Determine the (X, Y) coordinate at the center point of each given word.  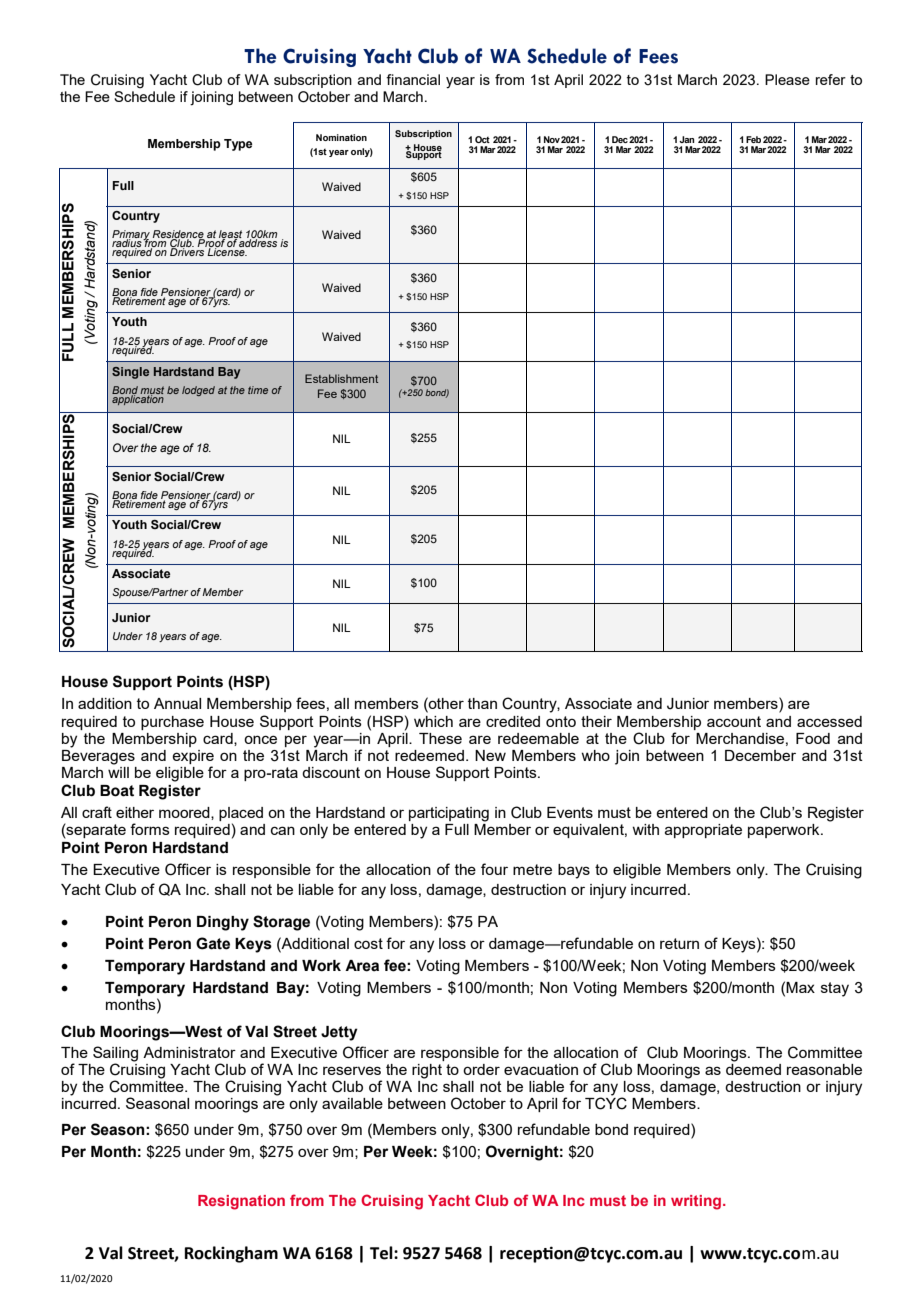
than (482, 703)
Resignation (241, 1202)
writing (696, 1202)
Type (238, 145)
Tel (382, 1253)
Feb (753, 139)
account (734, 721)
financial (413, 79)
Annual (177, 703)
